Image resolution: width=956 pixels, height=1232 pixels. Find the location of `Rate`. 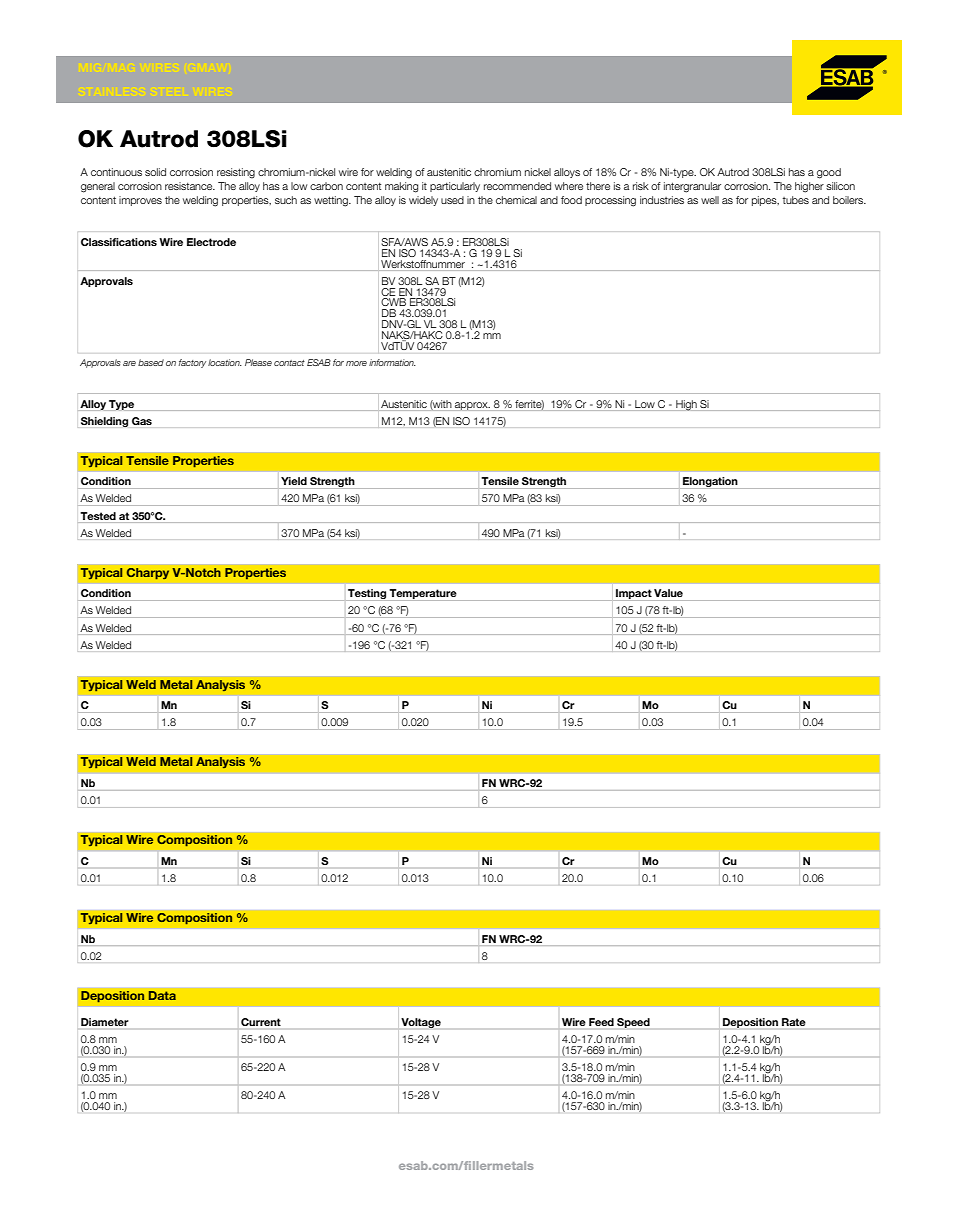

Rate is located at coordinates (793, 1022).
